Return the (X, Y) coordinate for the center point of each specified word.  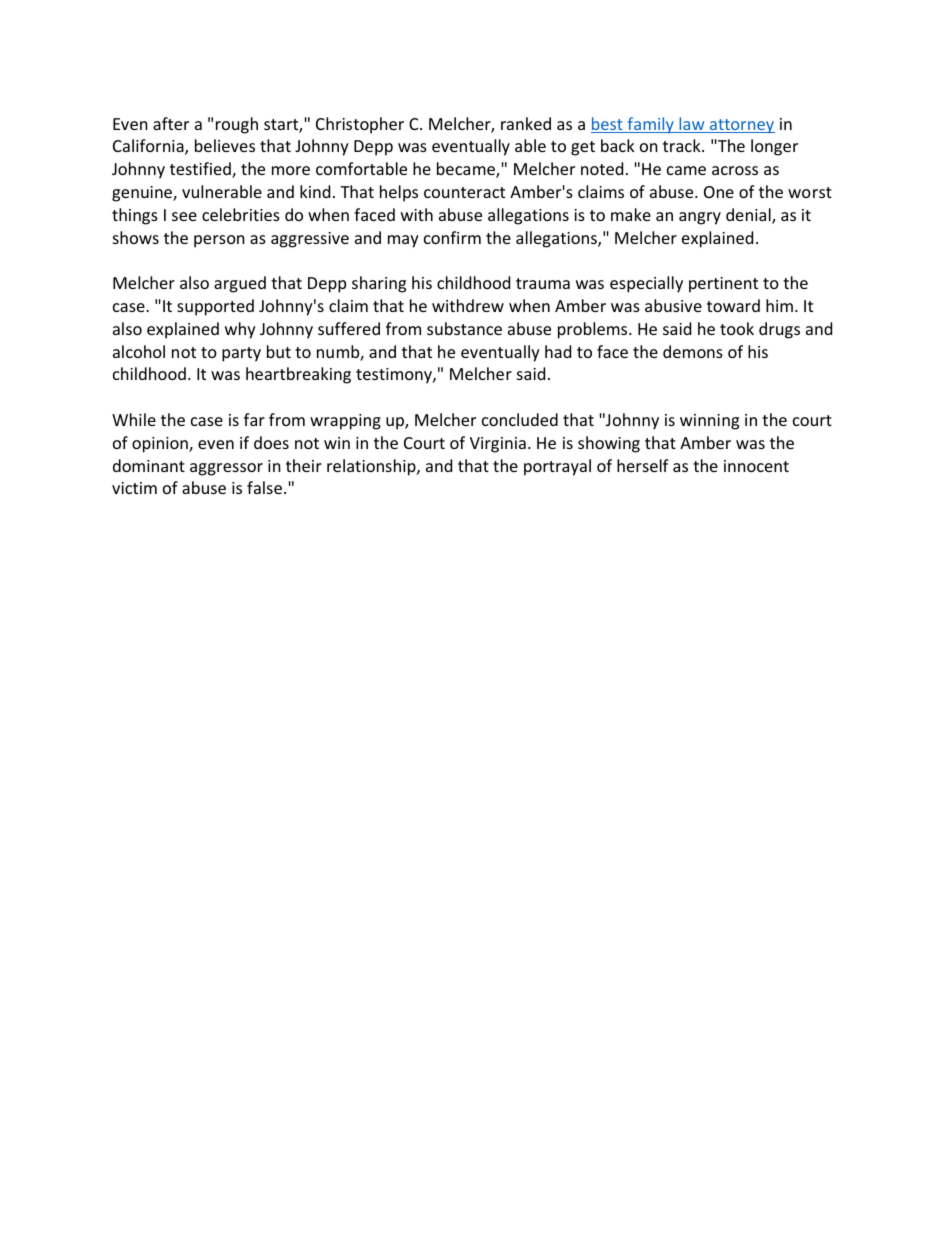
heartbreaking (298, 375)
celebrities (241, 214)
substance (464, 328)
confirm (452, 237)
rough (237, 125)
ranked (526, 123)
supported (215, 307)
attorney (741, 126)
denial (749, 216)
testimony (395, 376)
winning (709, 422)
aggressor (226, 469)
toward (733, 305)
